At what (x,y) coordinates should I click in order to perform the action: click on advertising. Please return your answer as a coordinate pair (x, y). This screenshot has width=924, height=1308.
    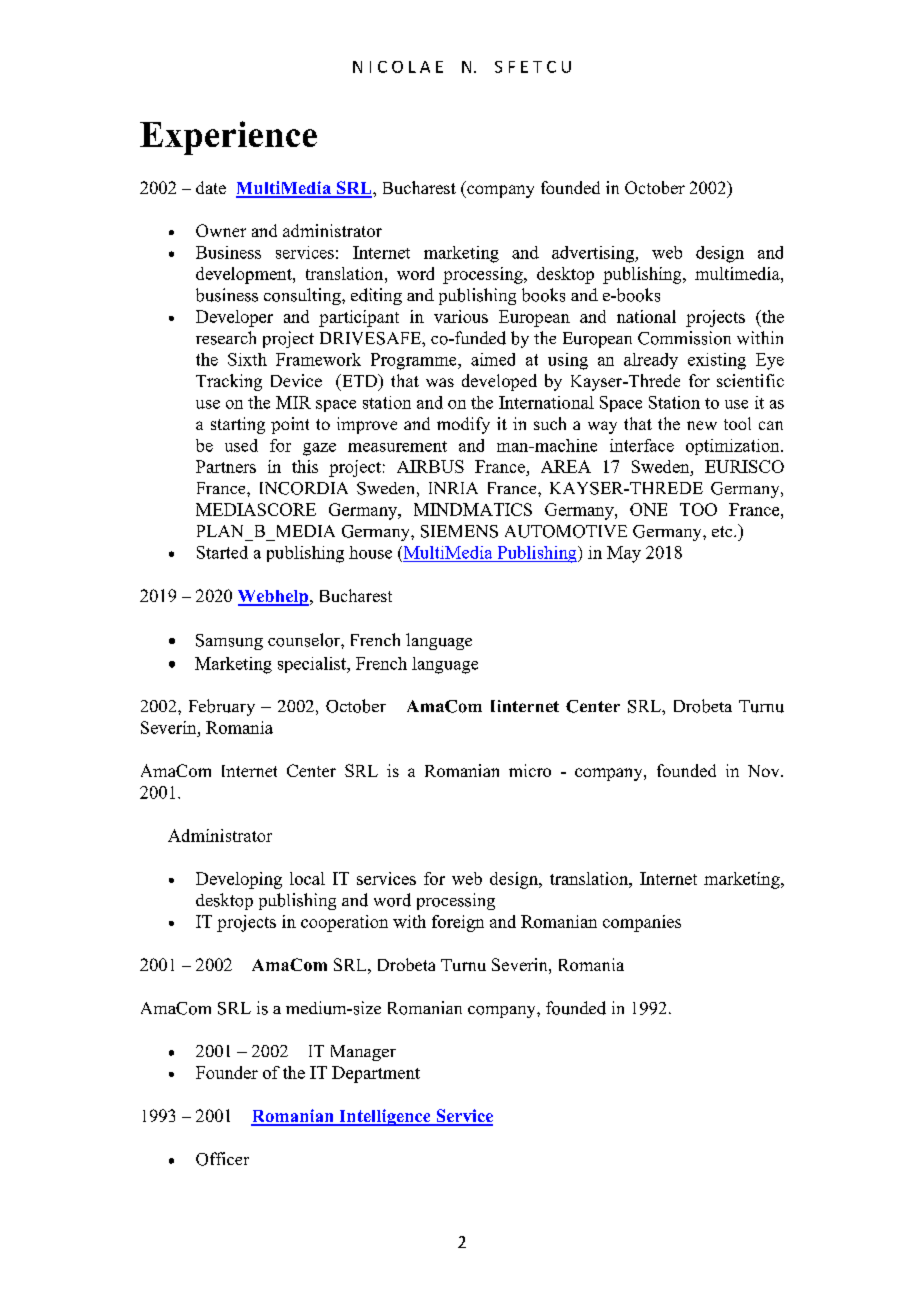
    Looking at the image, I should click on (594, 254).
